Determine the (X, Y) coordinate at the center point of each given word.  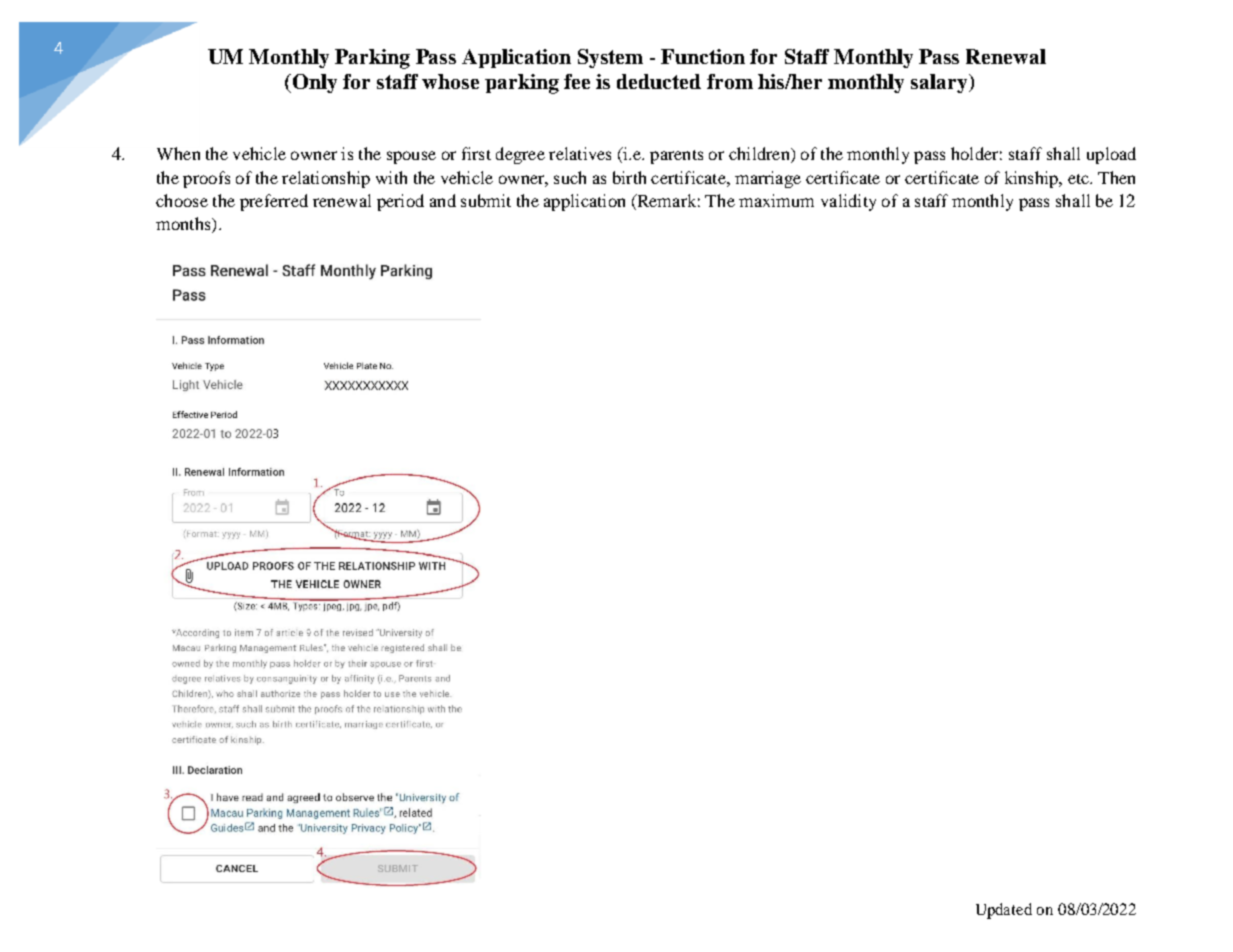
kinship (1033, 179)
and (443, 200)
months (184, 223)
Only (313, 83)
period (400, 202)
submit (486, 200)
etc (1079, 179)
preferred (274, 202)
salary (940, 83)
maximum (776, 200)
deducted (659, 81)
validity (848, 202)
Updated (1004, 911)
